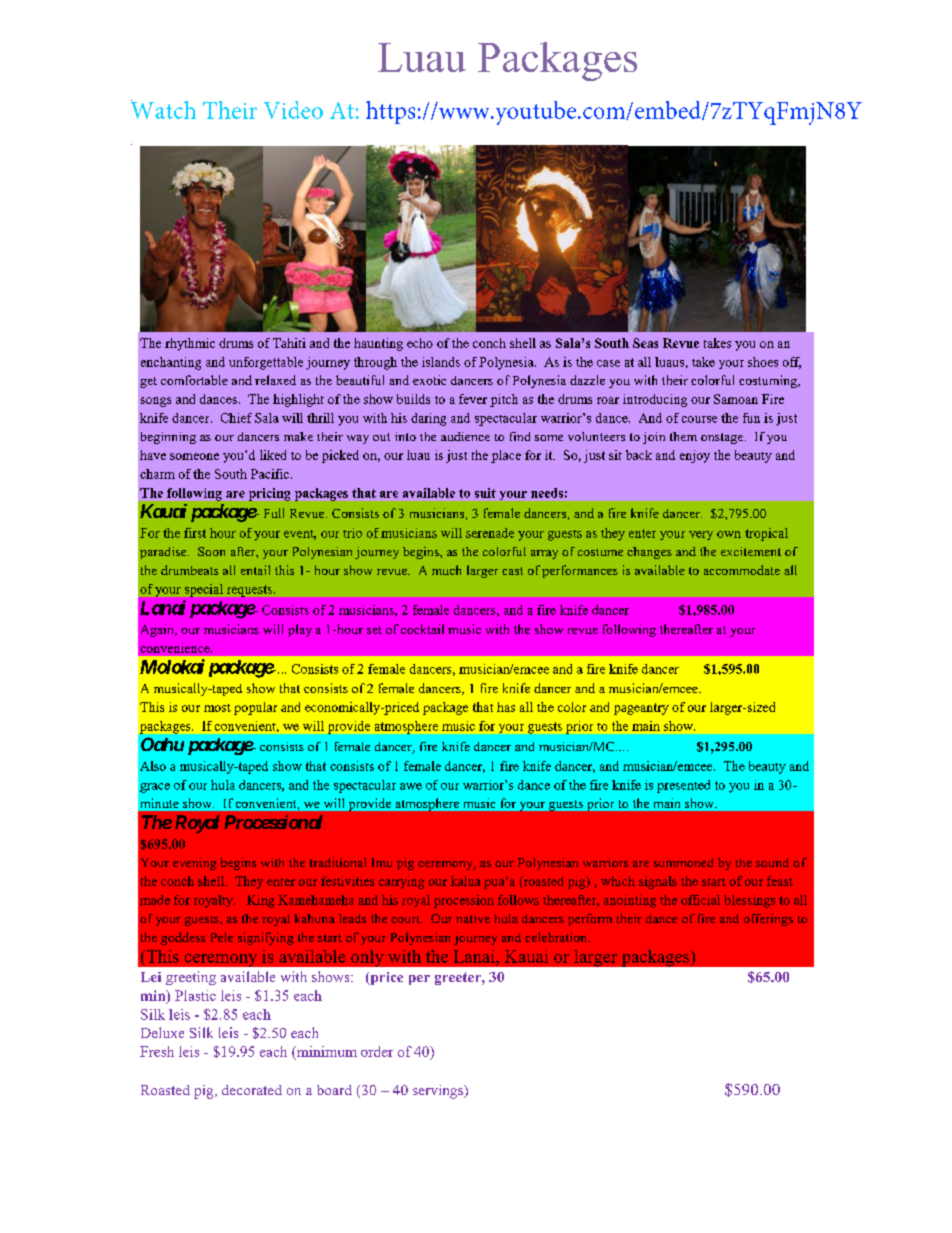 The height and width of the image is (1233, 952). Describe the element at coordinates (236, 418) in the image. I see `Chief` at that location.
